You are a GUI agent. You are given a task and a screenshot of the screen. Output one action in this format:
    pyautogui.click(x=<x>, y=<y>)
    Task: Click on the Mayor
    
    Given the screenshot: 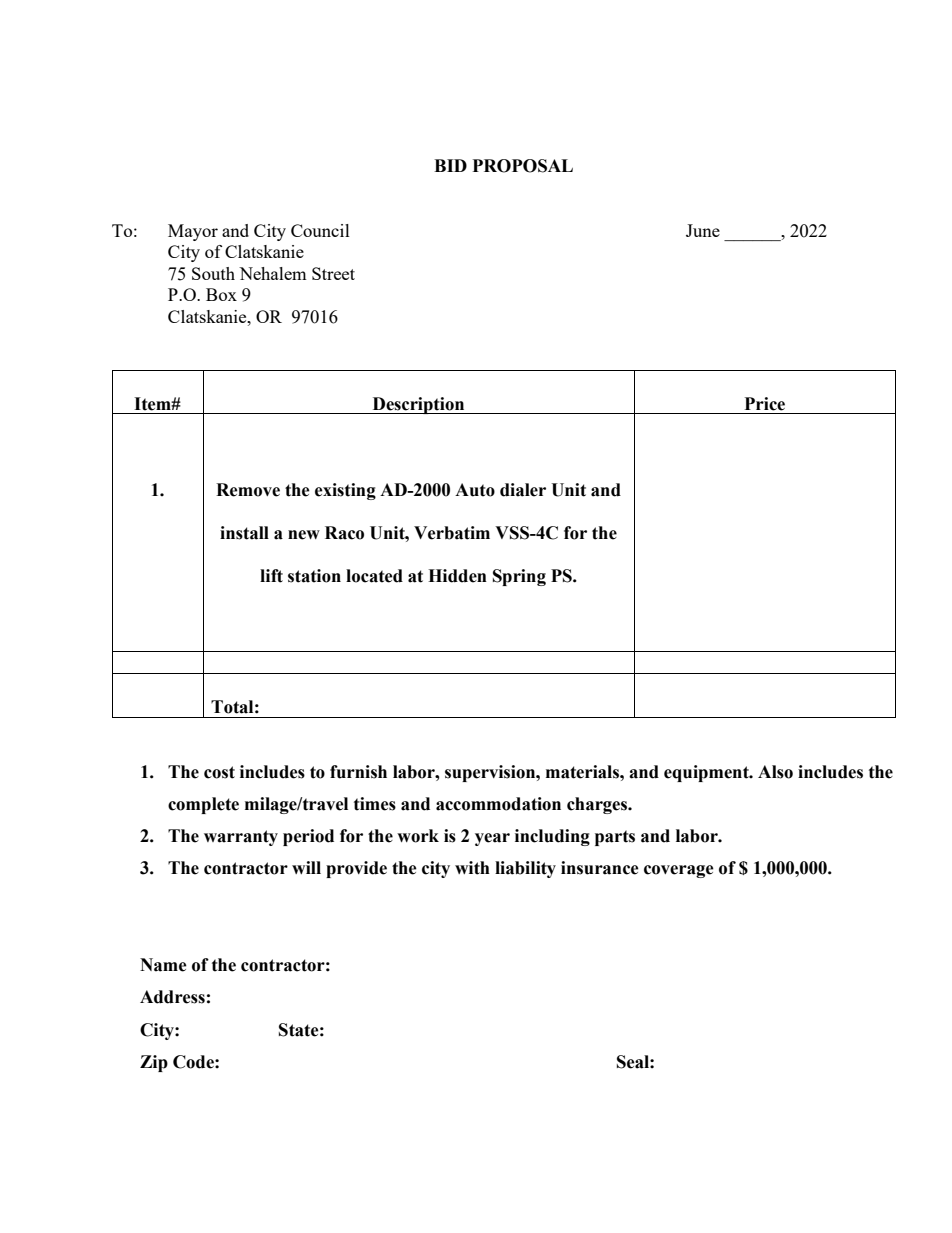 What is the action you would take?
    pyautogui.click(x=193, y=232)
